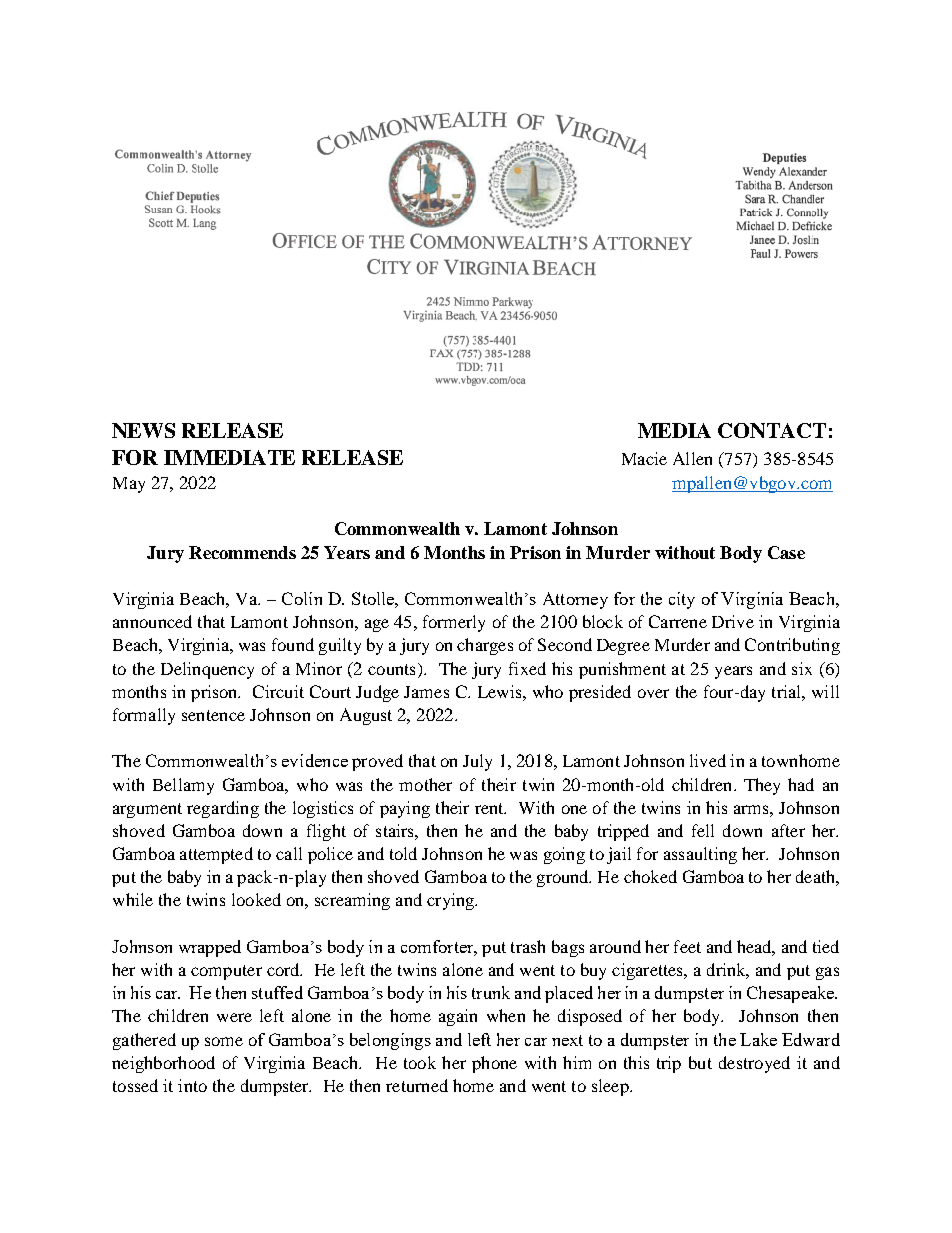 The width and height of the screenshot is (952, 1233). Describe the element at coordinates (754, 1064) in the screenshot. I see `destroyed` at that location.
